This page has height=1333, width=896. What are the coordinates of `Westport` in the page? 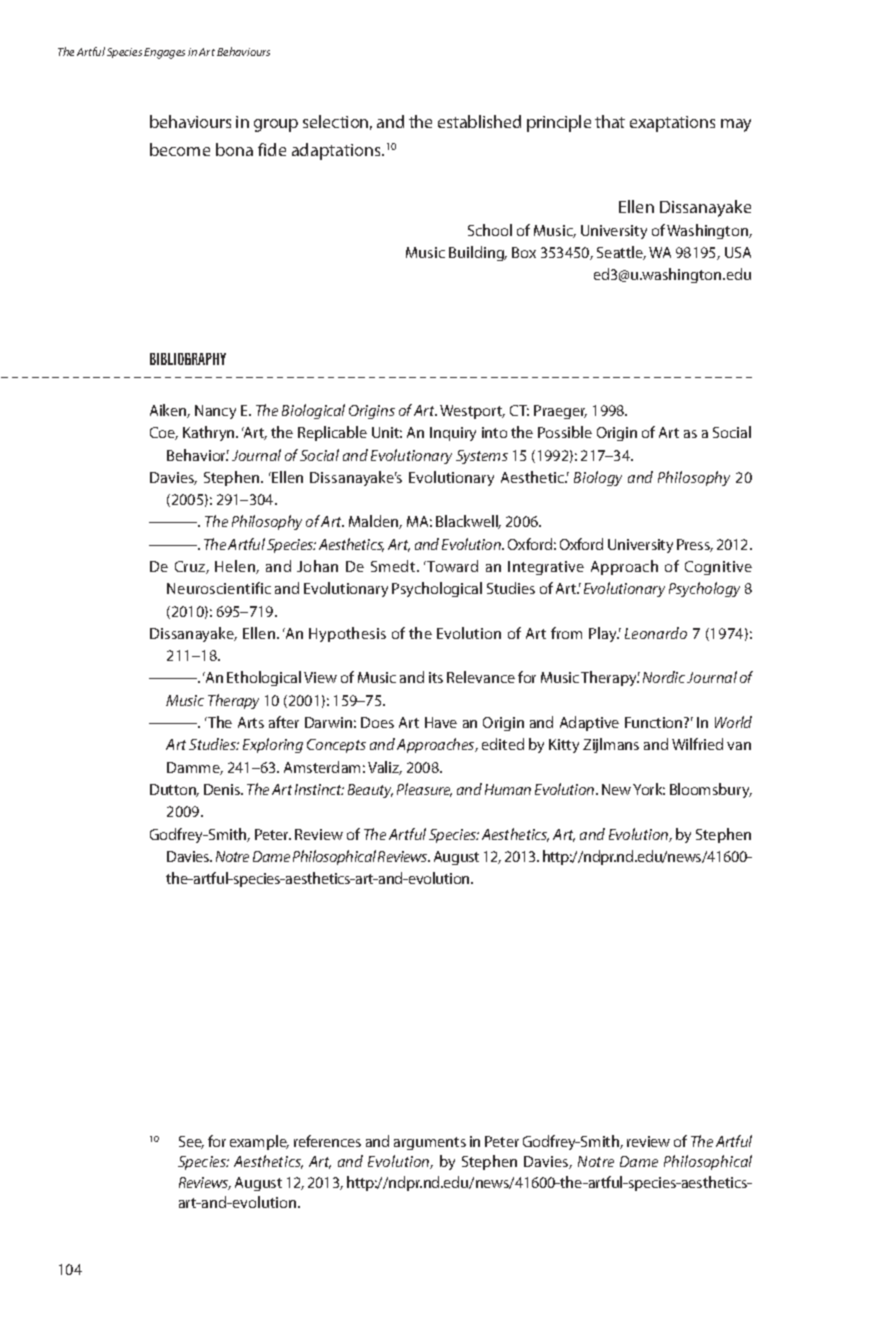 It's located at (472, 412).
